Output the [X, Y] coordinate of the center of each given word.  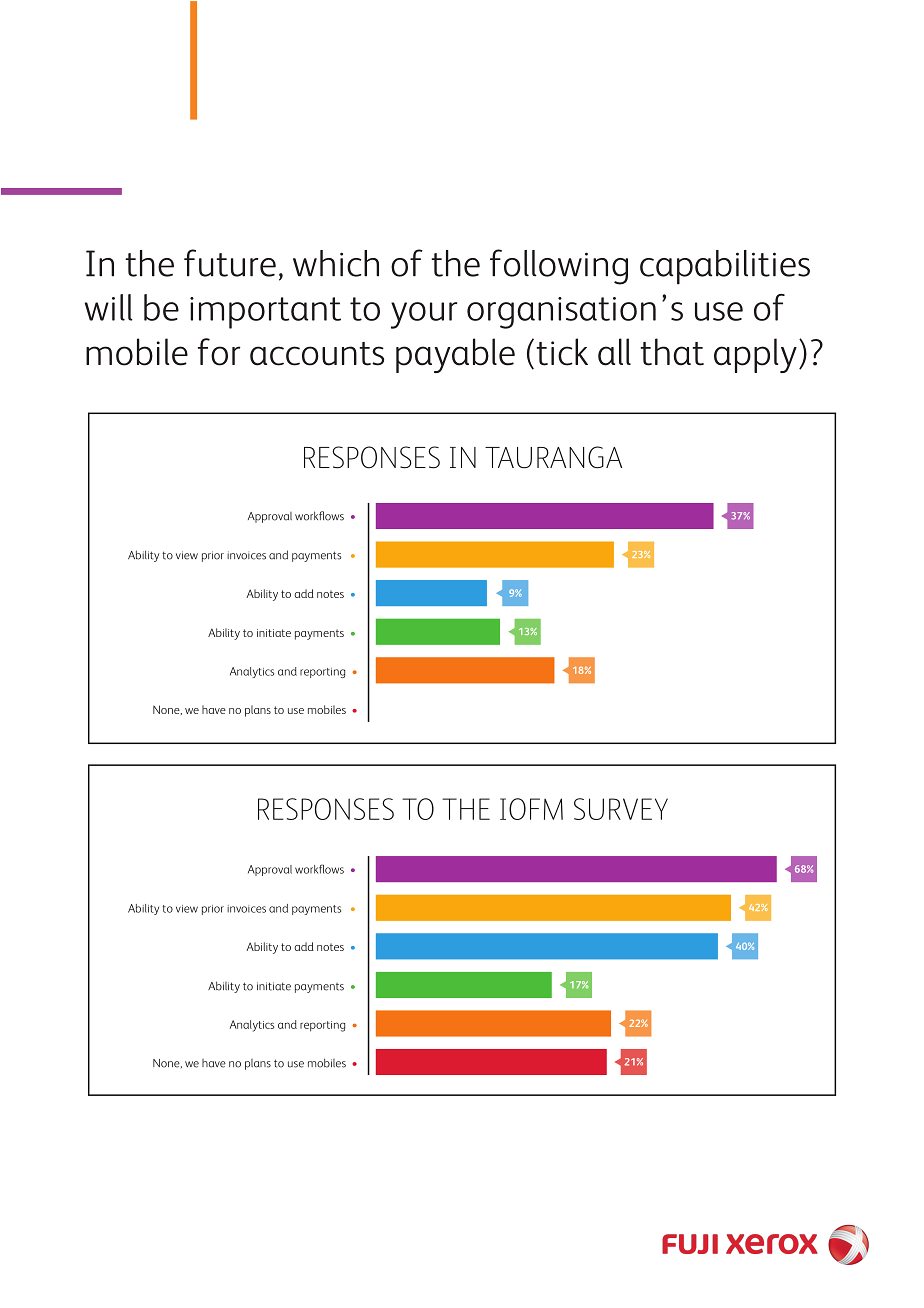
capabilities [725, 267]
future [230, 263]
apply [755, 355]
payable [455, 355]
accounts [317, 354]
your [424, 315]
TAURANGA [553, 457]
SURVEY [621, 809]
